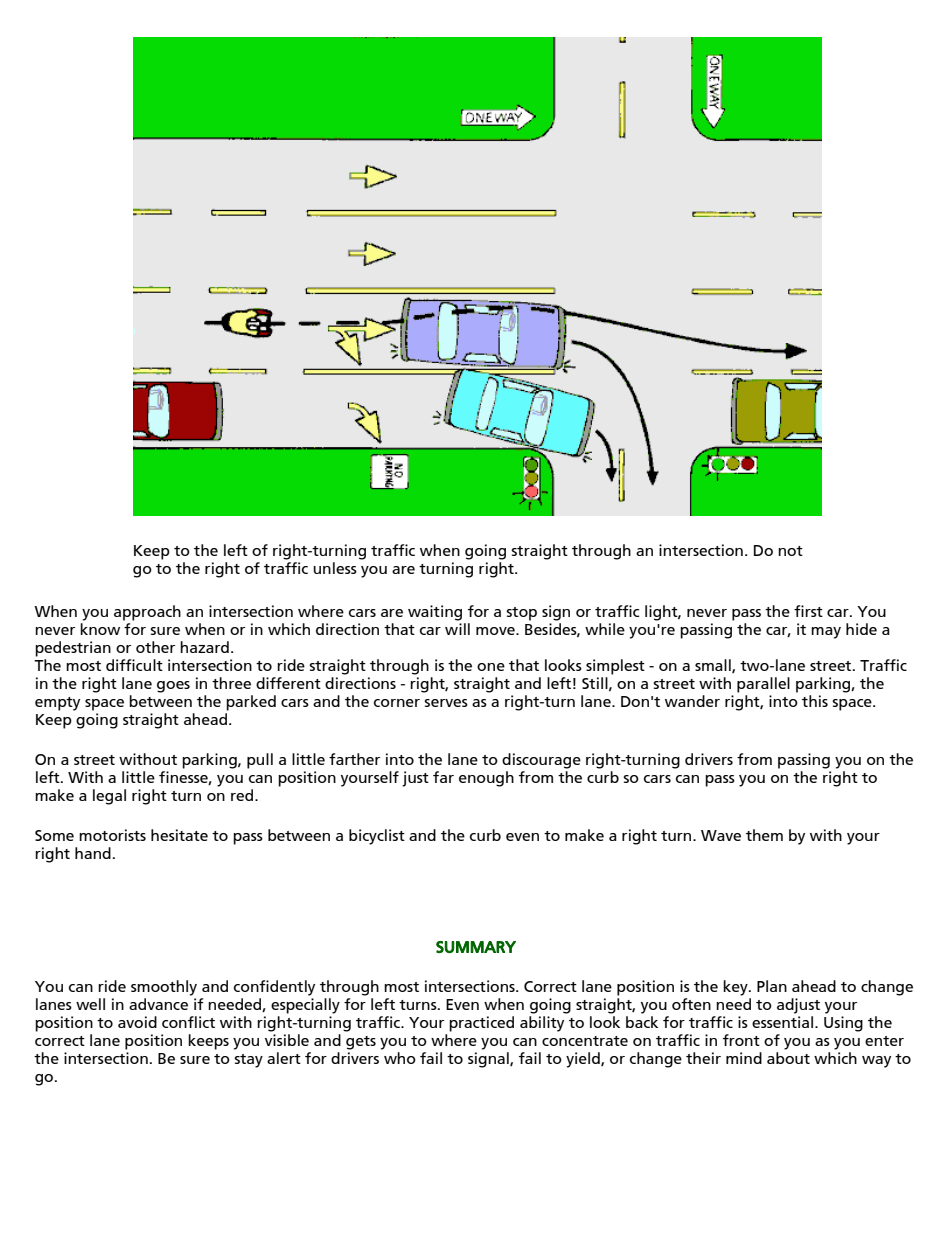 The height and width of the screenshot is (1233, 952). Describe the element at coordinates (764, 835) in the screenshot. I see `them` at that location.
